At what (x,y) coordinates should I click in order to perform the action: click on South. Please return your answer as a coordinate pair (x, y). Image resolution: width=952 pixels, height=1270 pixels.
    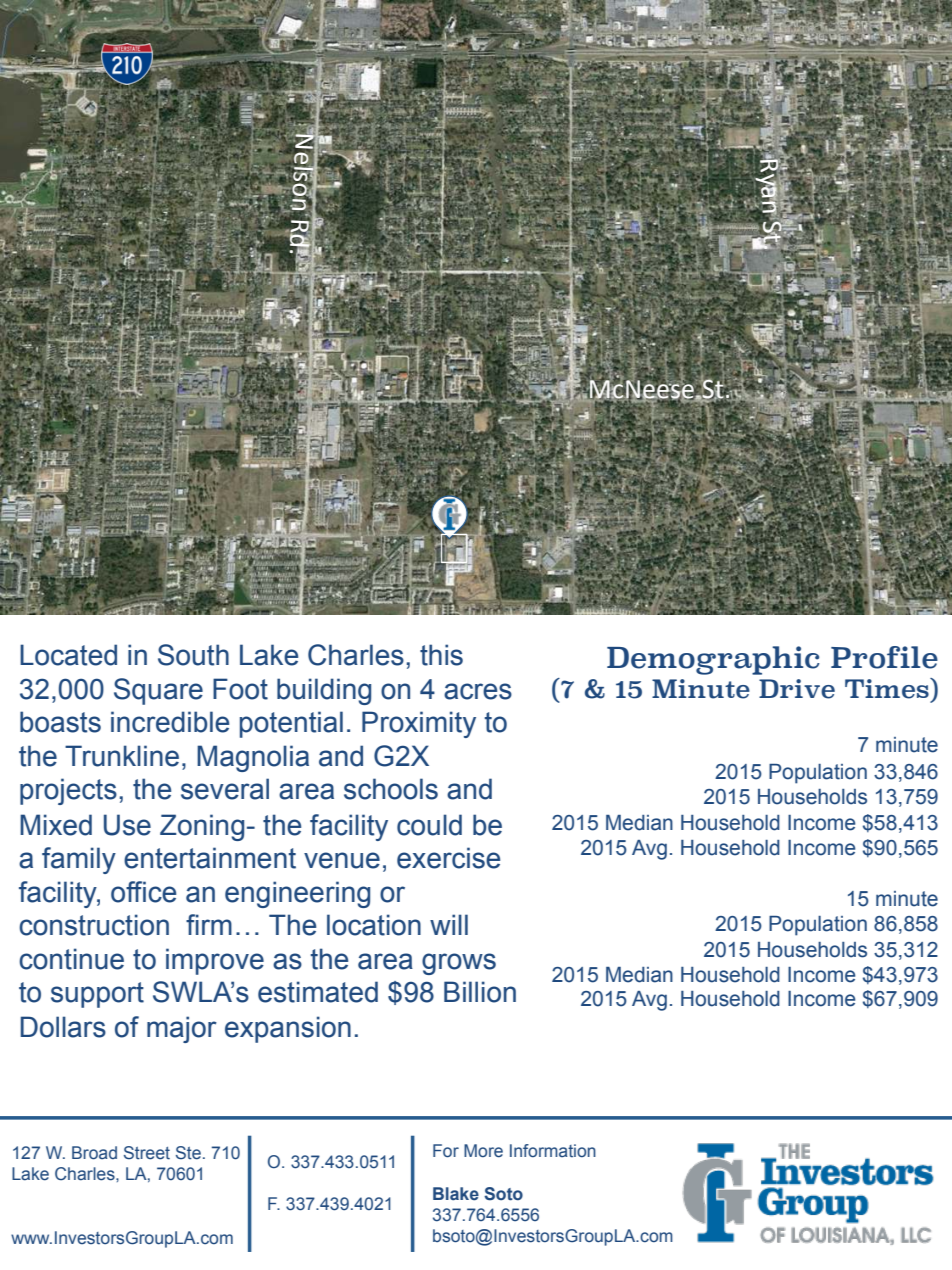
    Looking at the image, I should click on (193, 655).
